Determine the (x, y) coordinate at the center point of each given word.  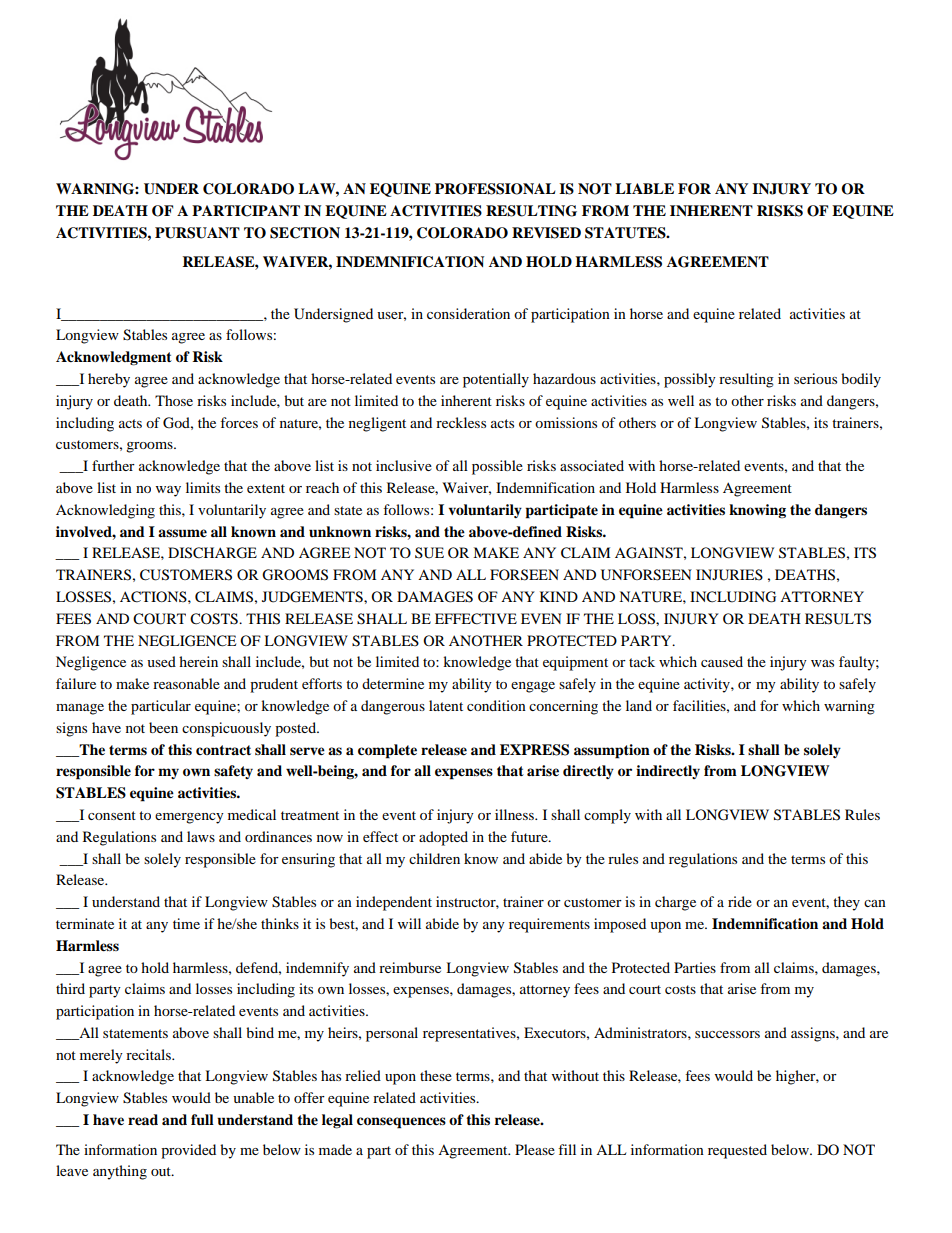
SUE (429, 553)
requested (737, 1151)
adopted (443, 838)
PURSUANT (197, 233)
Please (535, 1149)
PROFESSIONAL (495, 189)
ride (740, 901)
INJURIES (729, 575)
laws (201, 836)
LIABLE (644, 188)
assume (182, 533)
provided (188, 1151)
